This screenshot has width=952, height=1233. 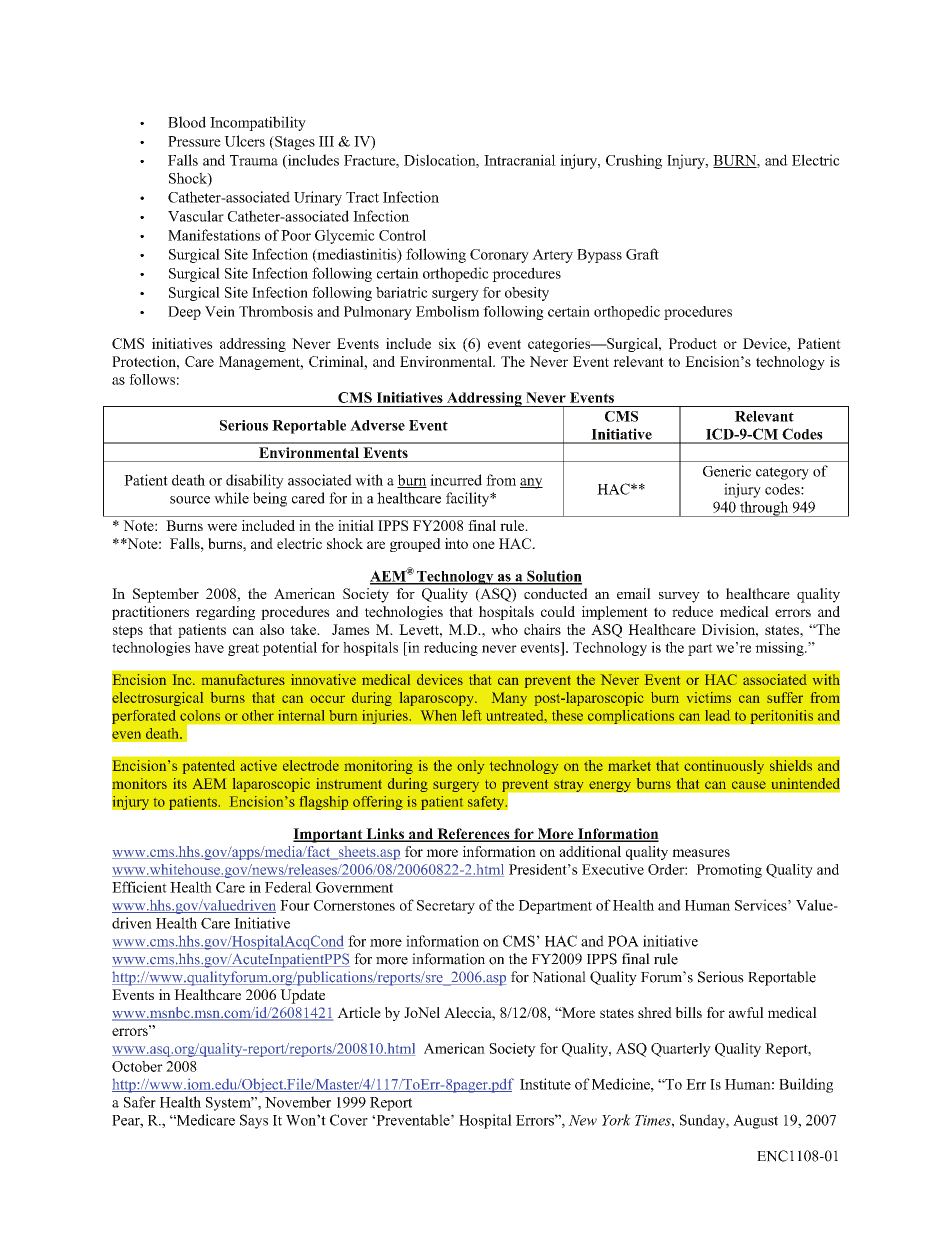 I want to click on Crushing, so click(x=634, y=161).
